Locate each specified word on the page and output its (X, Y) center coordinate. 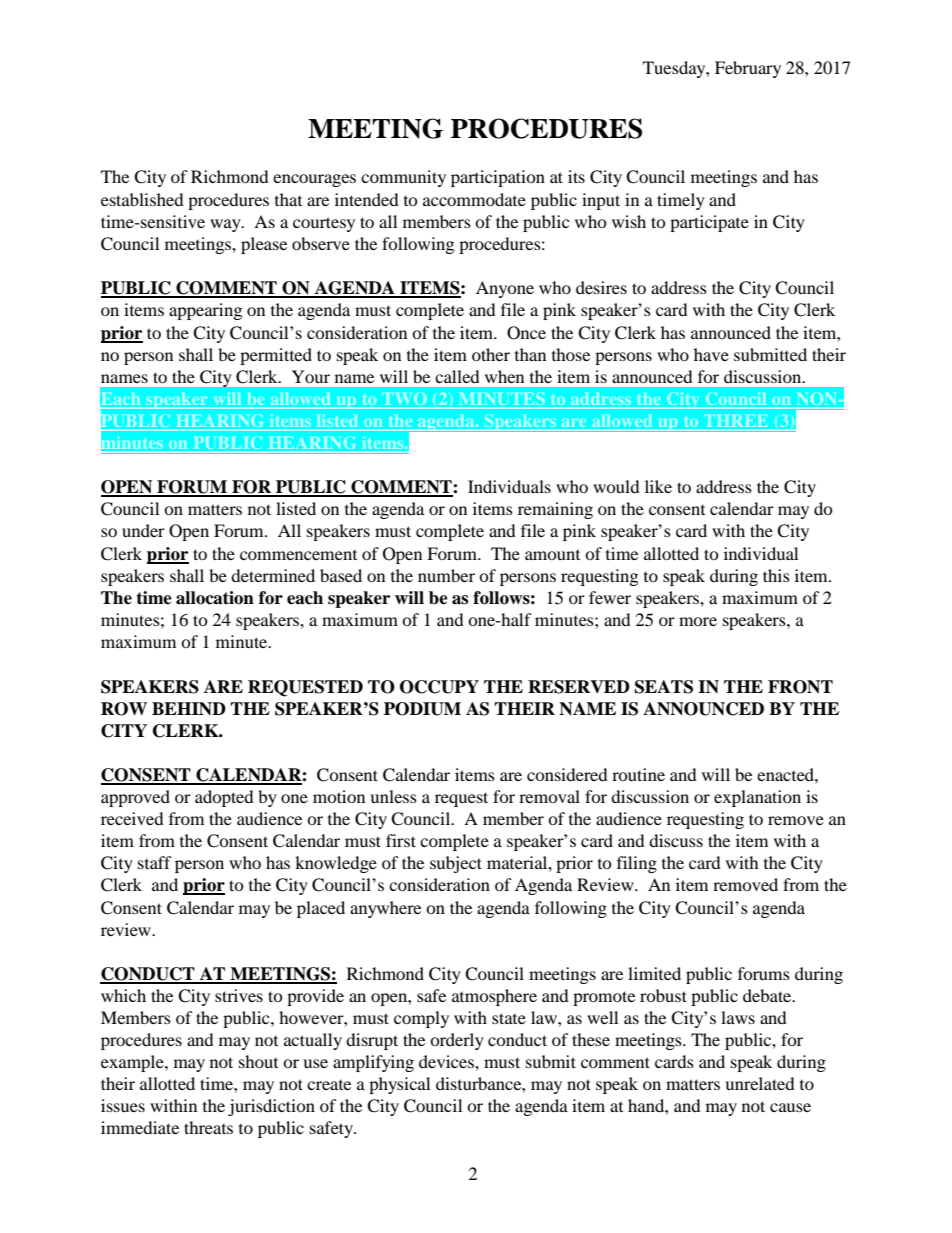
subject (456, 864)
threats (208, 1127)
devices (447, 1061)
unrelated (760, 1083)
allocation (215, 598)
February (748, 69)
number (446, 575)
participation (498, 178)
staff (155, 862)
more (698, 621)
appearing (205, 311)
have (711, 354)
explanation (757, 798)
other (491, 354)
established (142, 199)
